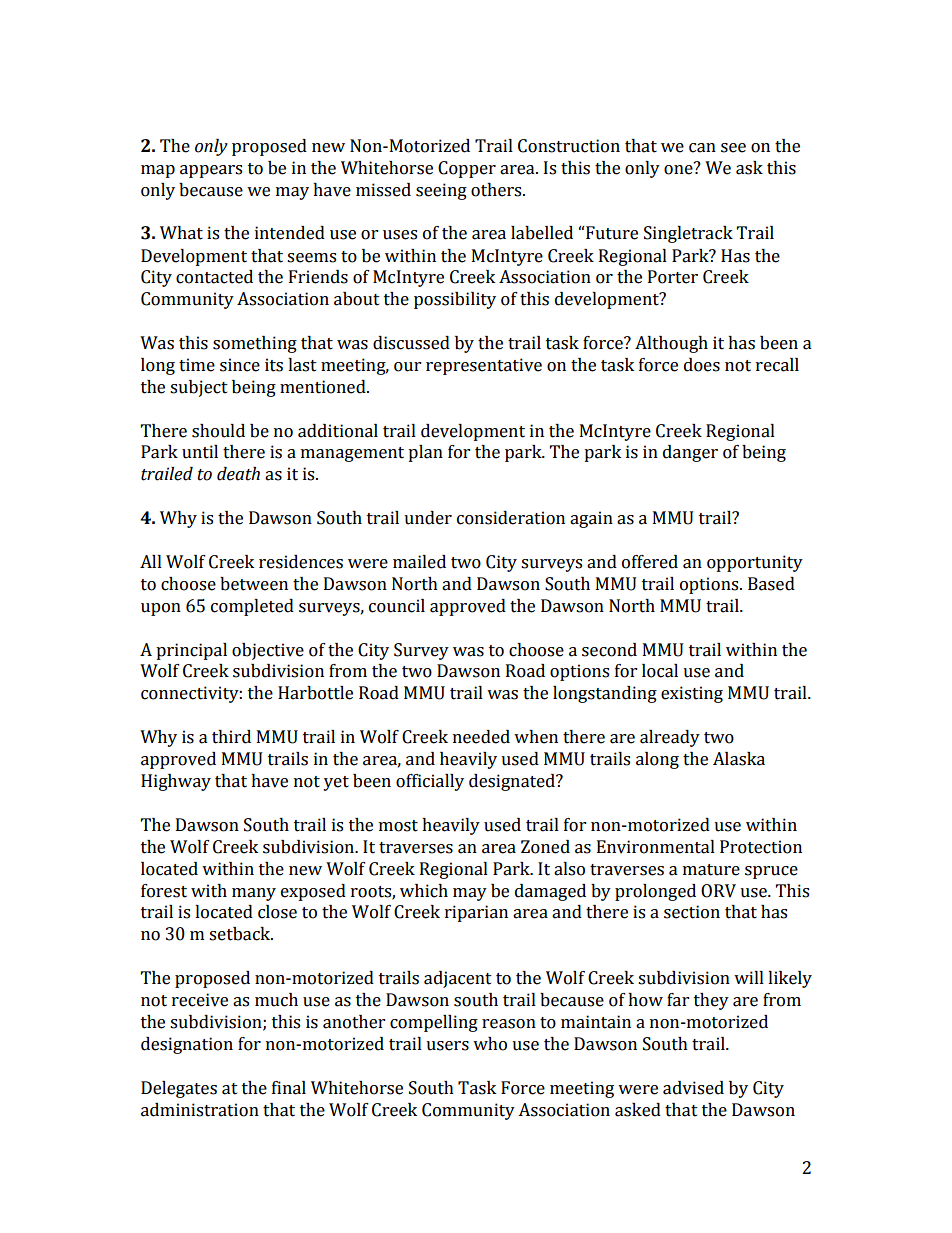 Image resolution: width=952 pixels, height=1233 pixels. Describe the element at coordinates (660, 671) in the page. I see `local` at that location.
